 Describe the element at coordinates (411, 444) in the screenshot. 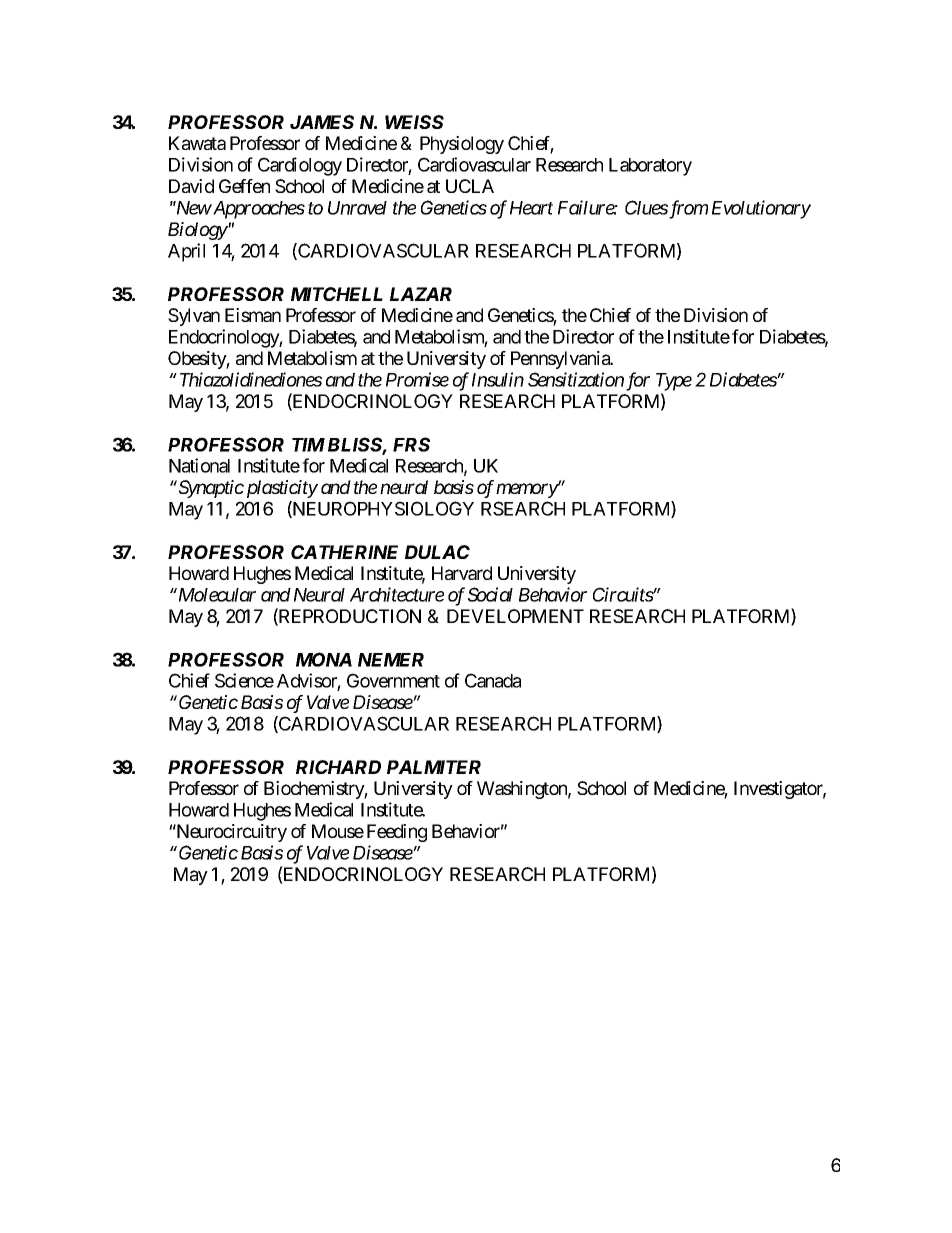

I see `FRS` at that location.
